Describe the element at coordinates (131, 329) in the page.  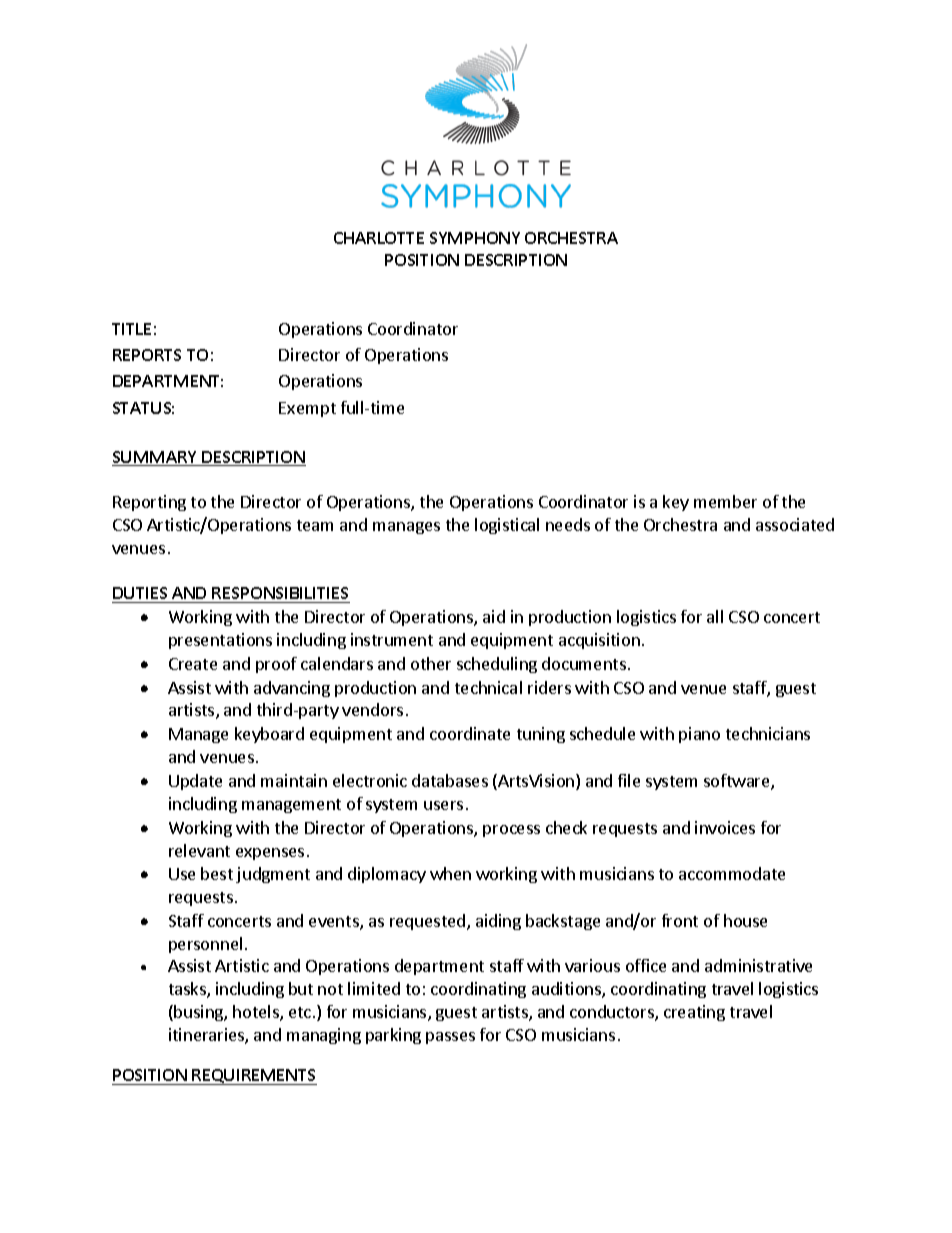
I see `TITLE` at that location.
